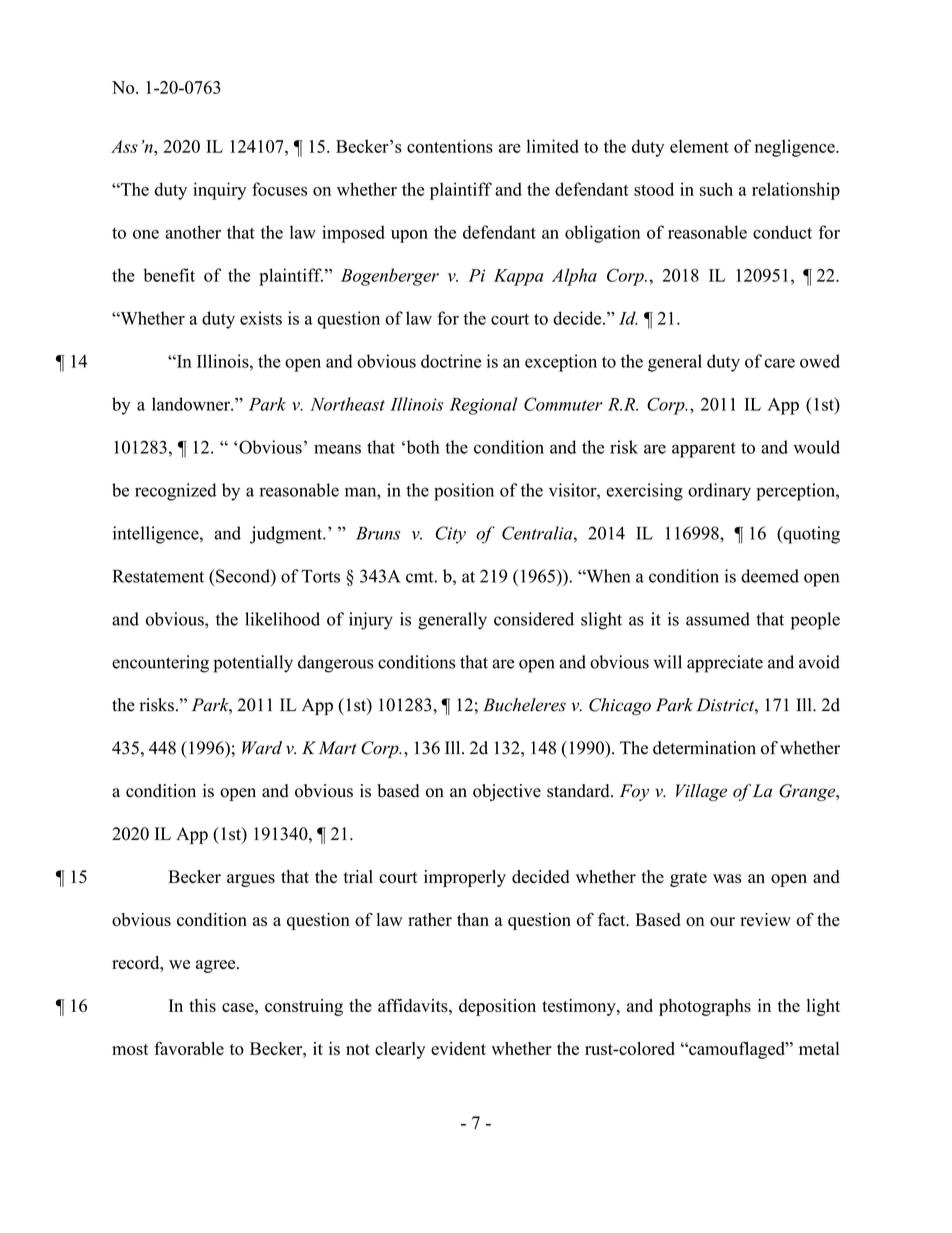  What do you see at coordinates (780, 363) in the image?
I see `care` at bounding box center [780, 363].
